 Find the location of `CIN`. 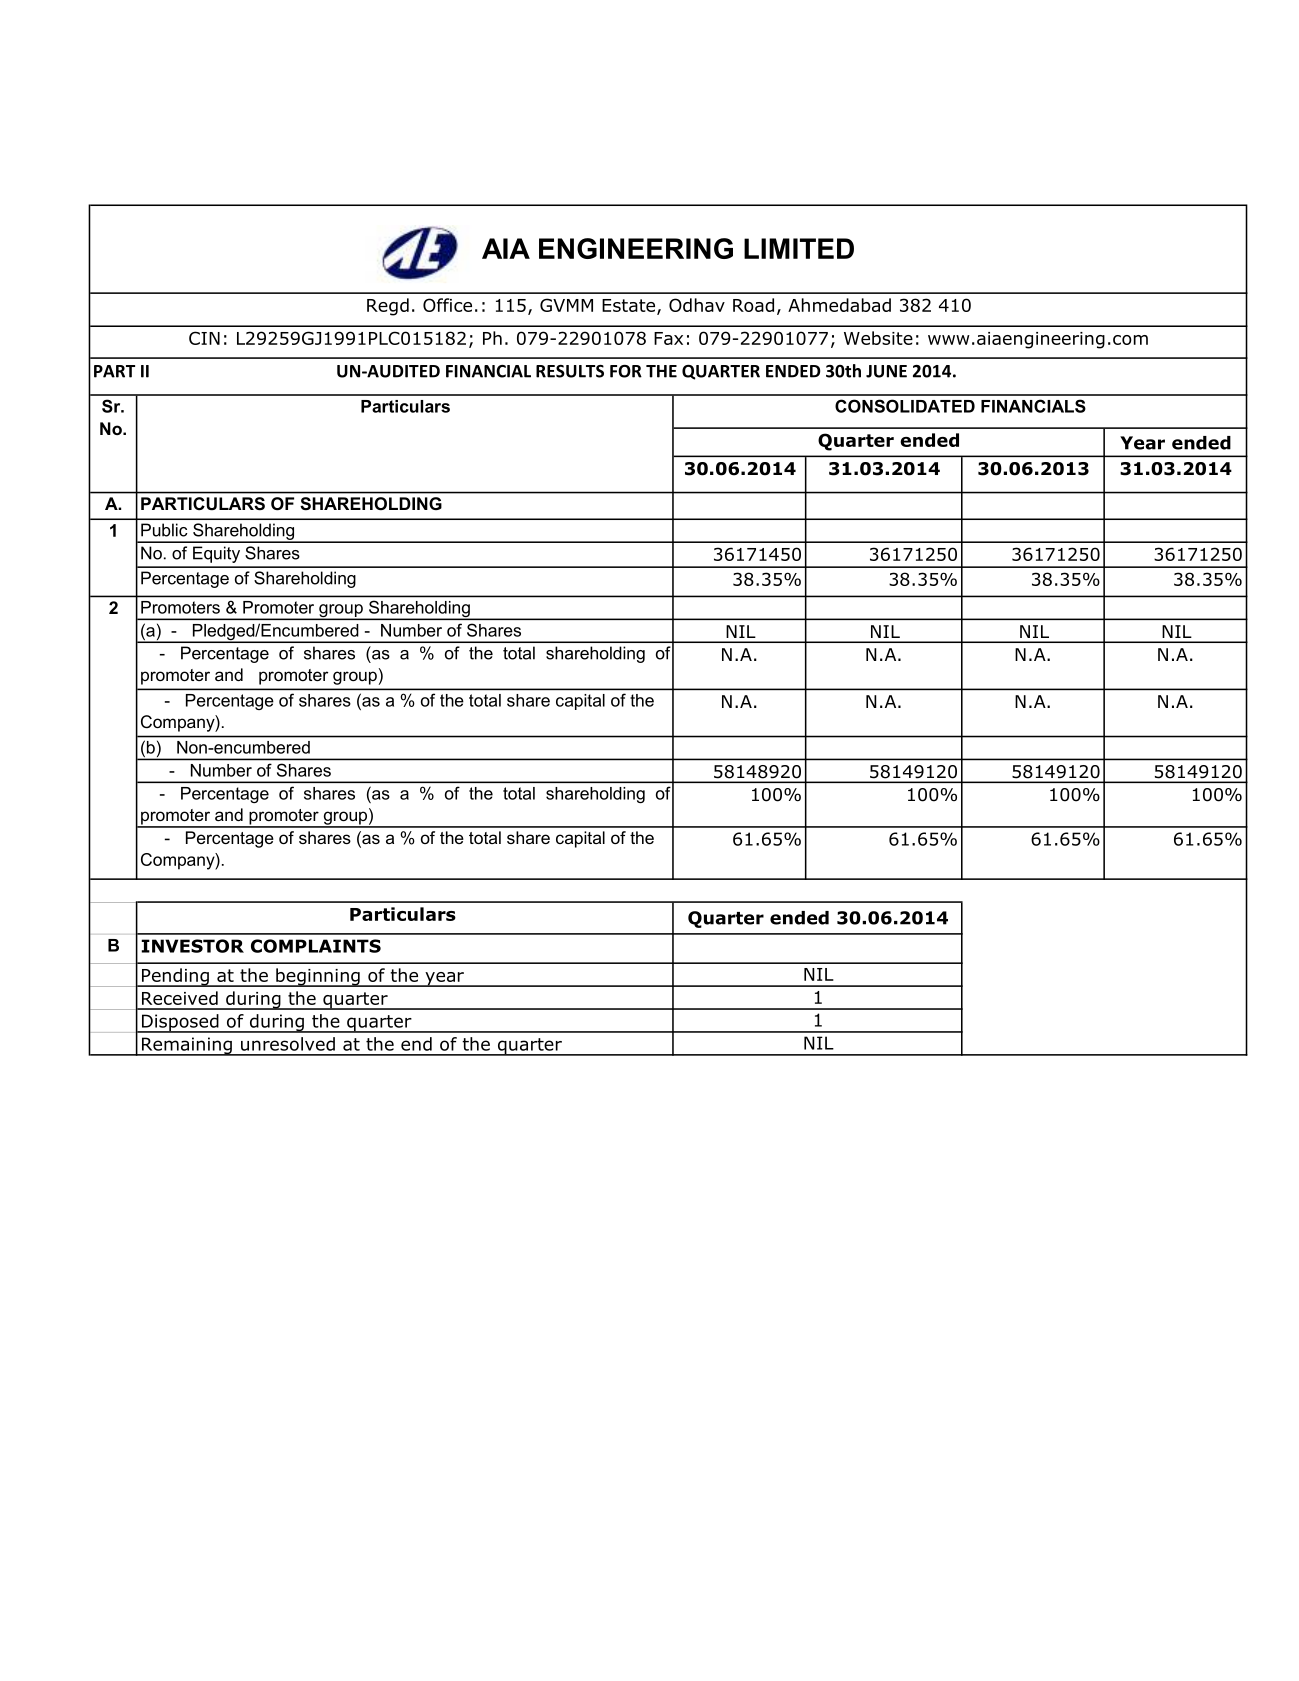

CIN is located at coordinates (204, 338).
